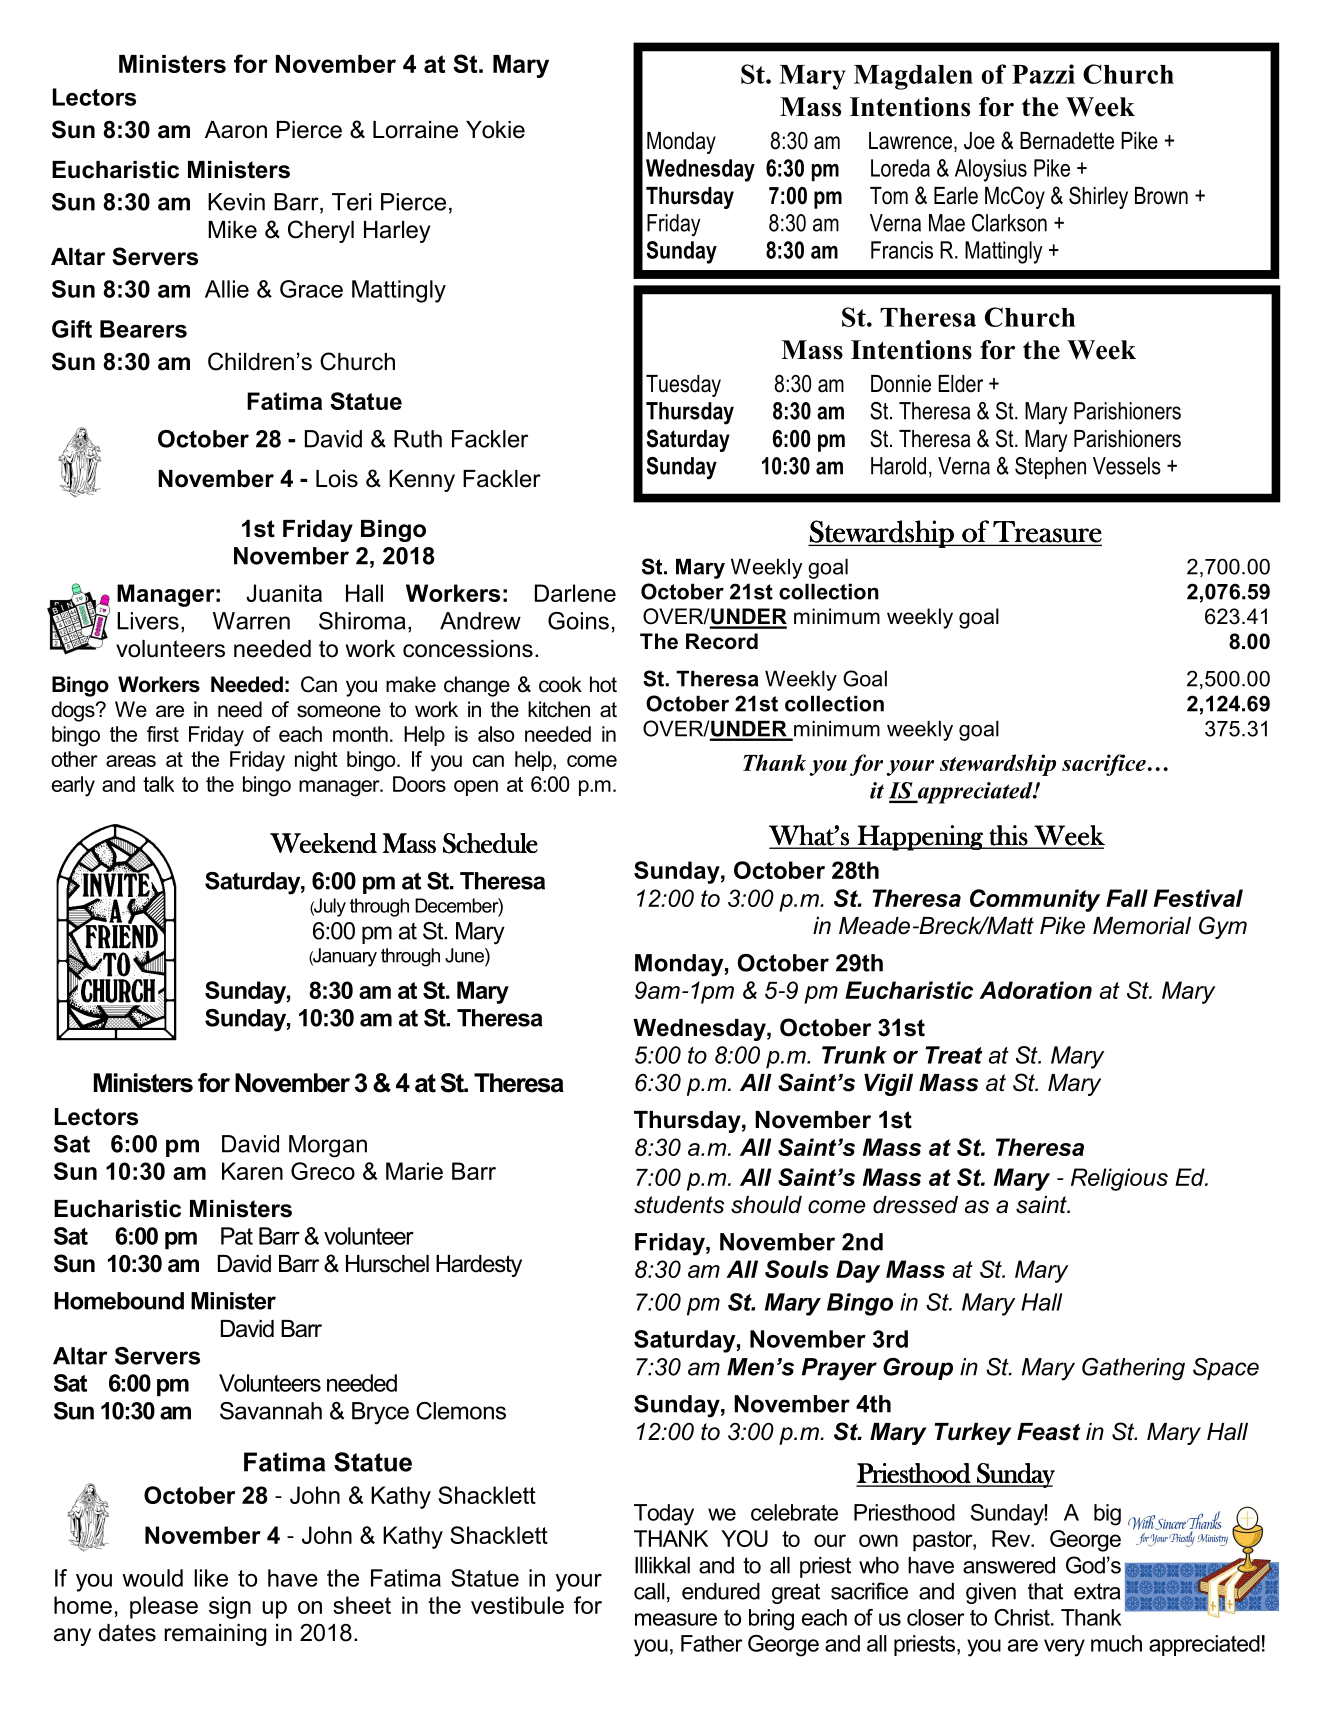 This page has width=1326, height=1717. I want to click on Lois, so click(337, 479).
